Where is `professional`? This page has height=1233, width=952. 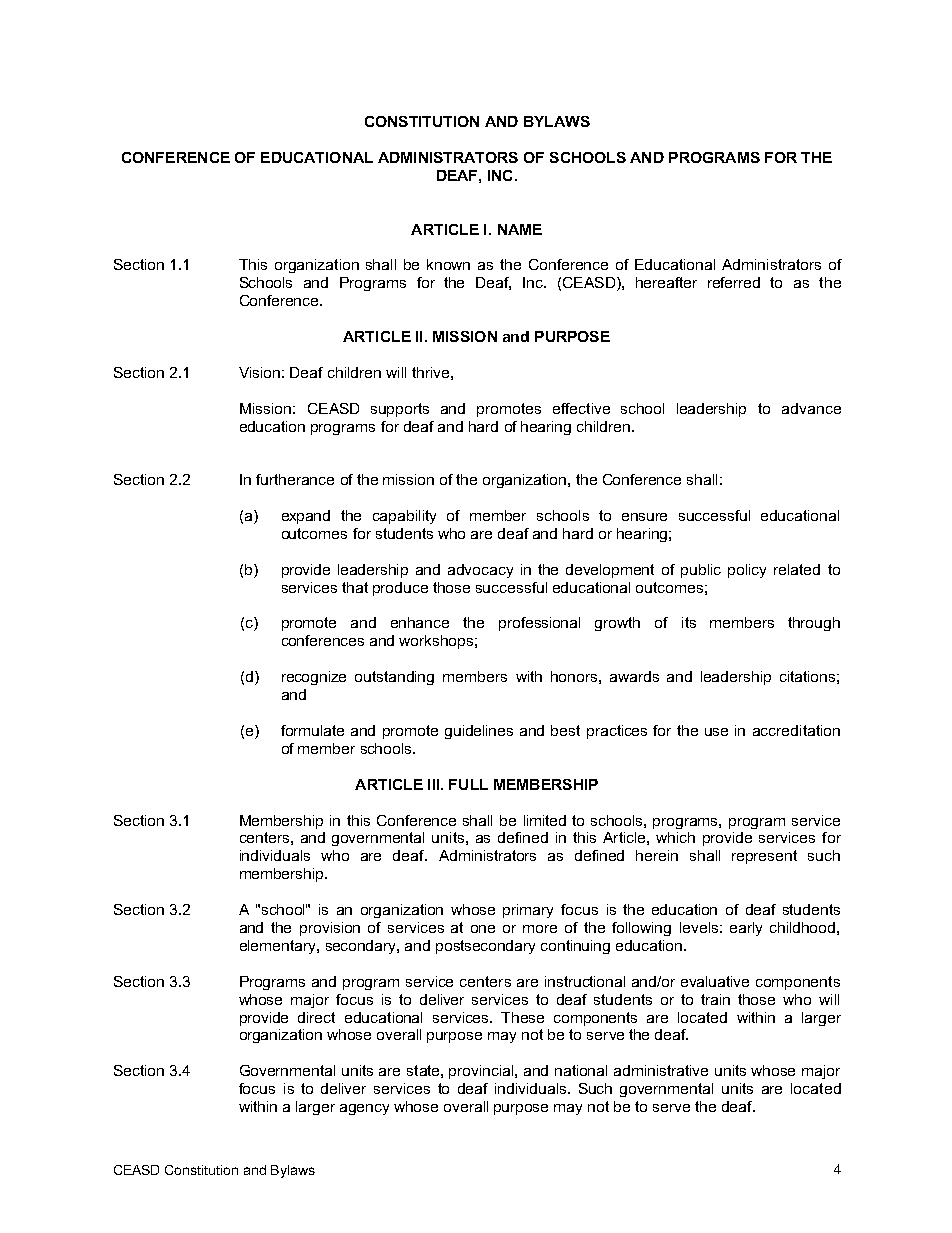
professional is located at coordinates (539, 624).
